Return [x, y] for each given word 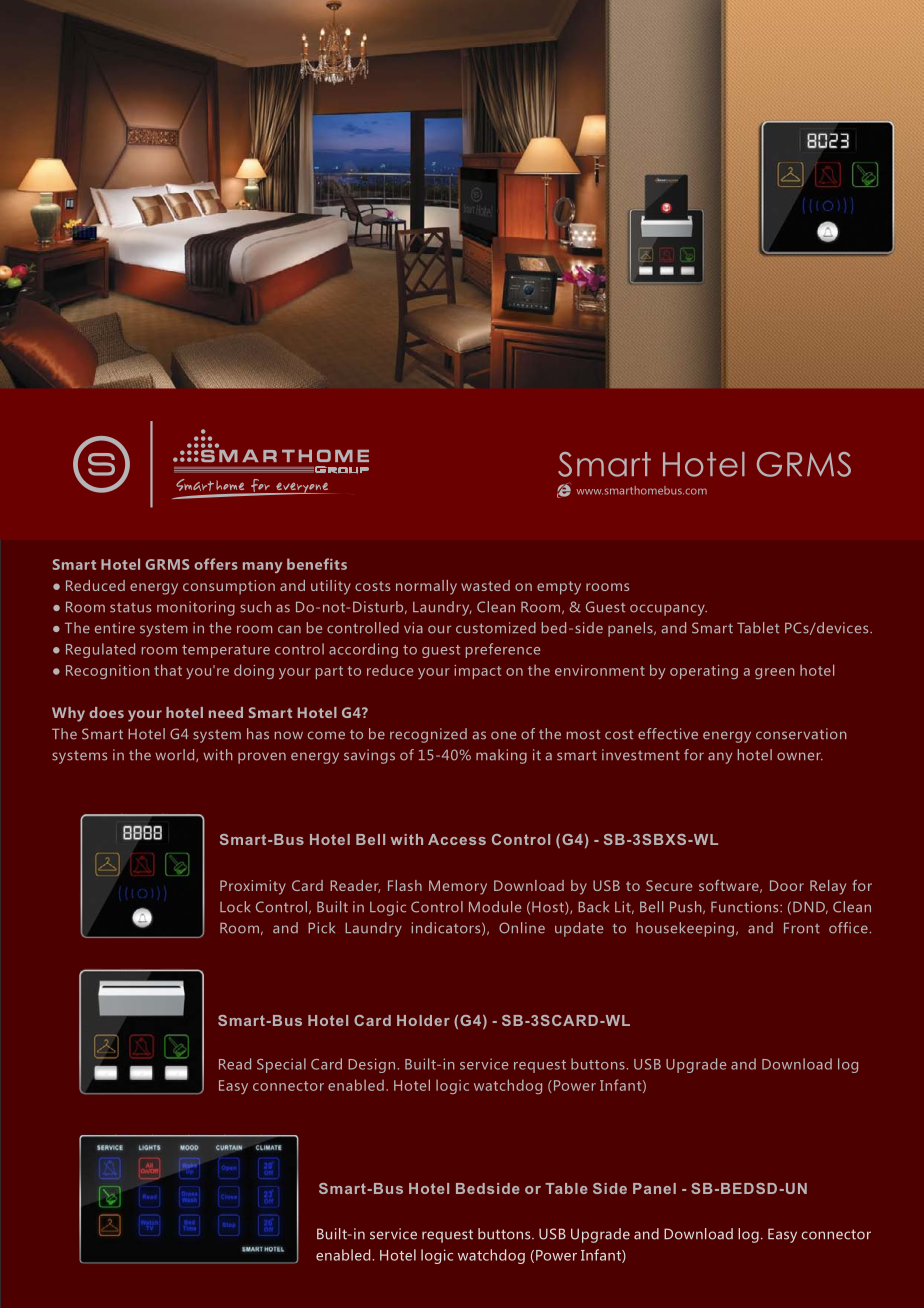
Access [457, 839]
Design [371, 1065]
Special [281, 1065]
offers [216, 564]
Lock [235, 907]
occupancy [668, 610]
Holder [423, 1020]
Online [522, 928]
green [775, 673]
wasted [485, 585]
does [106, 712]
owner [800, 756]
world [176, 755]
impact [477, 672]
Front [802, 928]
